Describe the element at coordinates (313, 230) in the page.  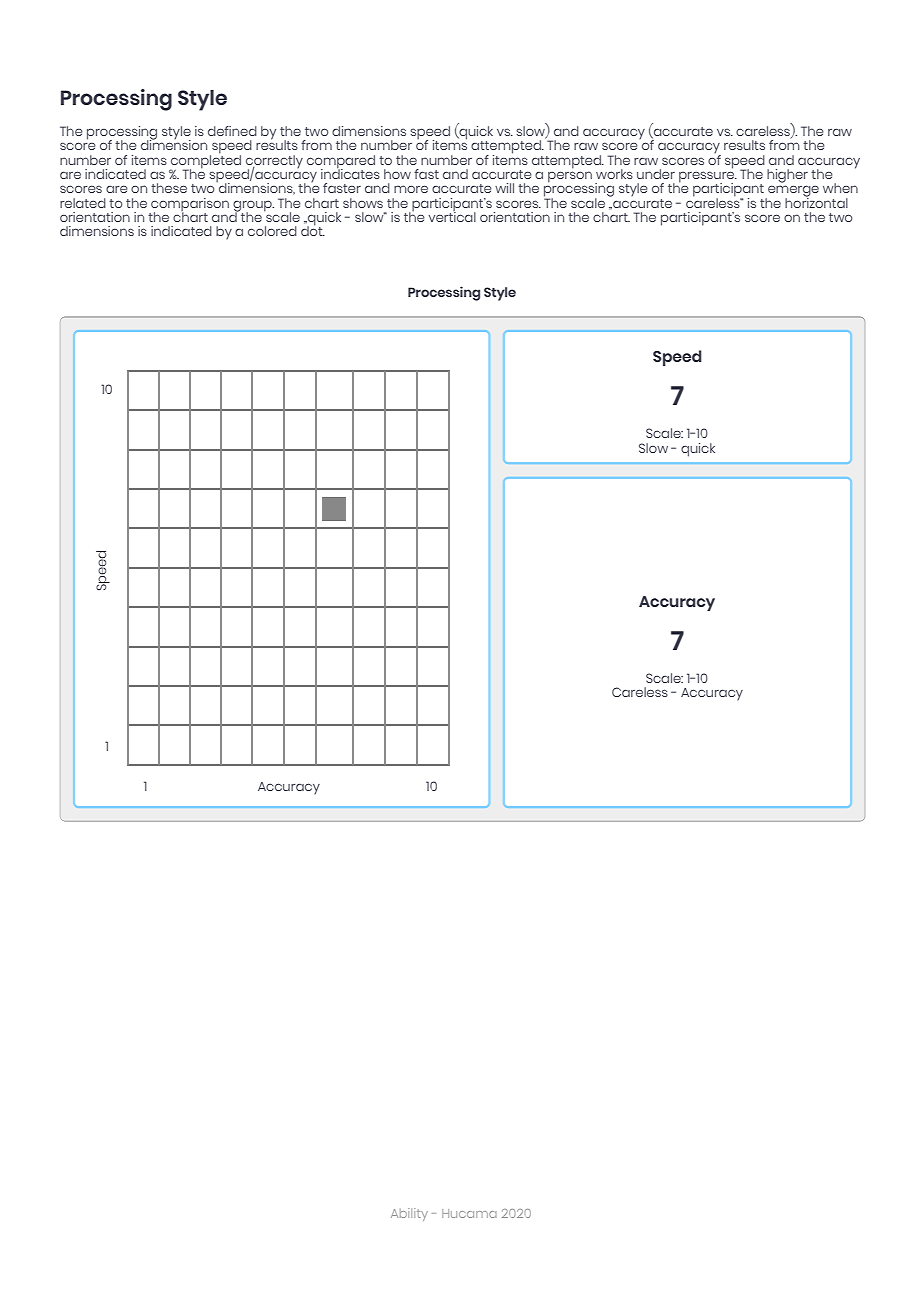
I see `dot` at that location.
